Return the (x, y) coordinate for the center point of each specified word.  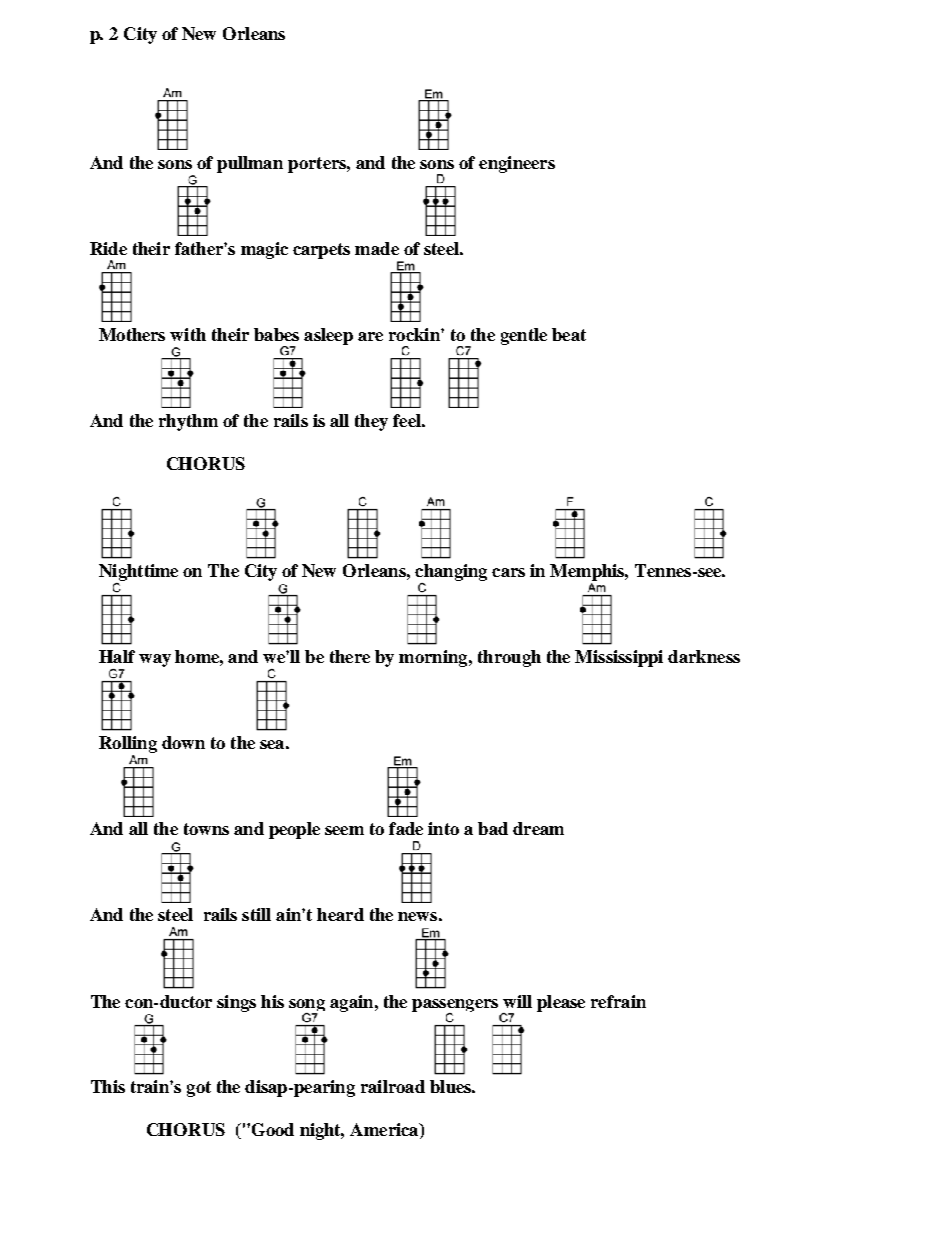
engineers (517, 164)
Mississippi (619, 658)
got (199, 1089)
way (155, 660)
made (377, 248)
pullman (250, 164)
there (350, 656)
